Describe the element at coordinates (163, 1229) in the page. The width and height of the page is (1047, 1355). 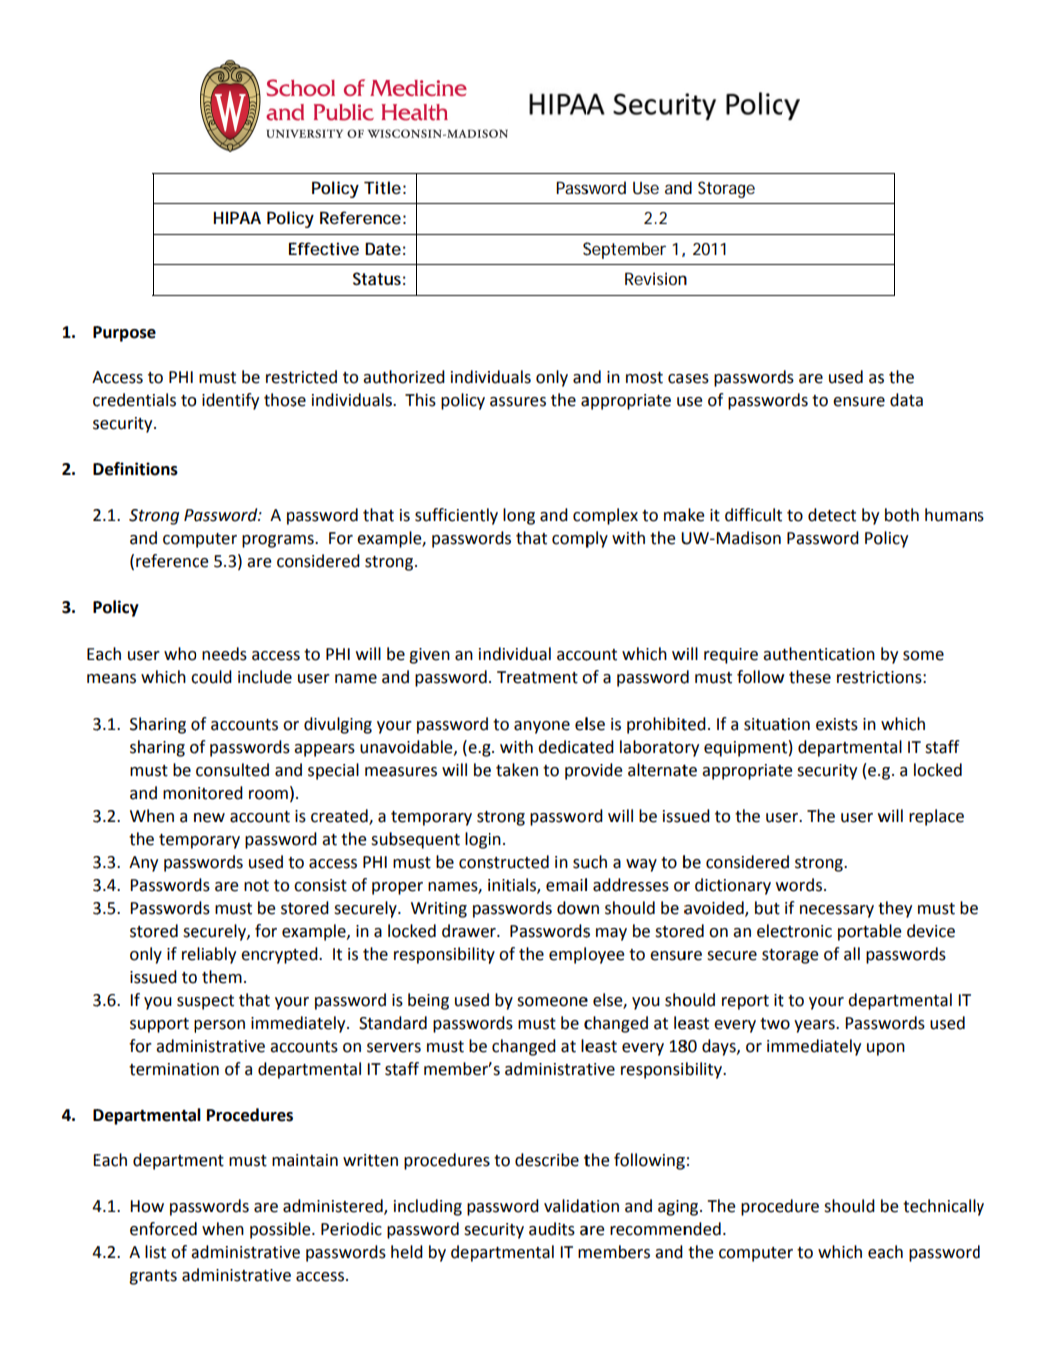
I see `enforced` at that location.
